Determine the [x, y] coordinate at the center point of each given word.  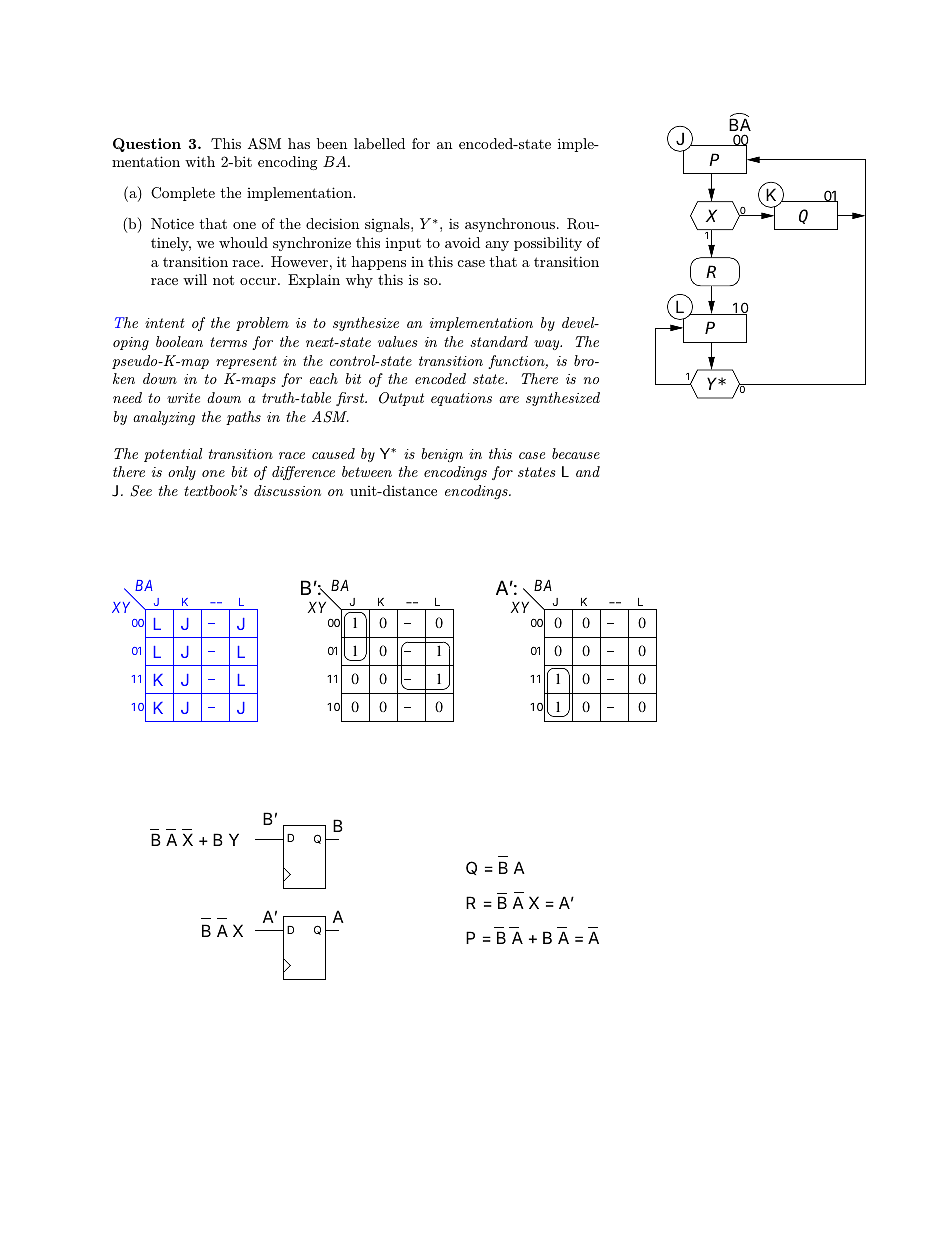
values [397, 341]
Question [147, 145]
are [509, 399]
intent [165, 323]
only [182, 473]
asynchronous [510, 225]
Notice [172, 223]
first [351, 399]
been [331, 143]
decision [332, 223]
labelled [379, 143]
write [183, 398]
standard [499, 341]
